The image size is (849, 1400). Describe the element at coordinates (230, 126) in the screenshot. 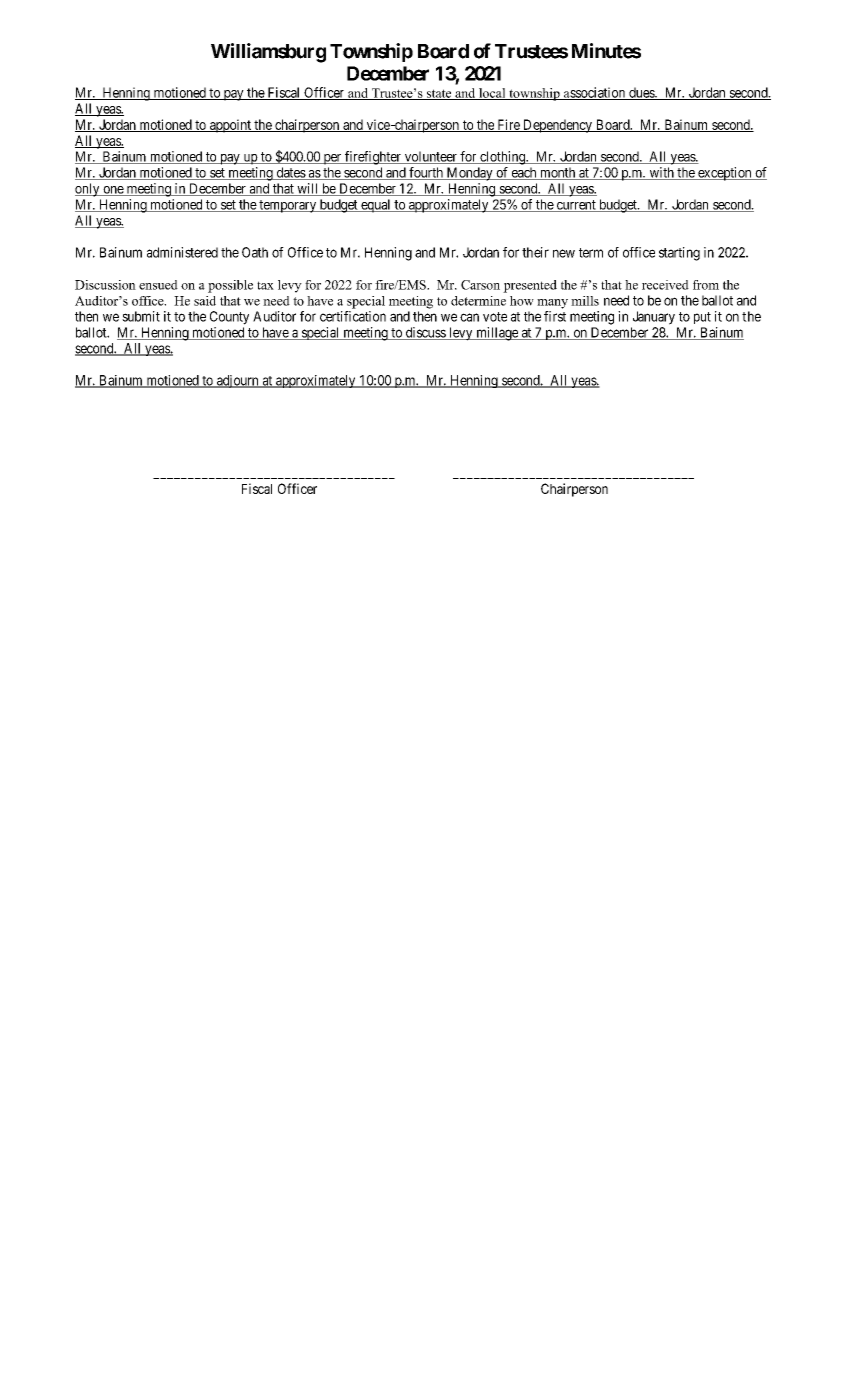

I see `appoint` at that location.
